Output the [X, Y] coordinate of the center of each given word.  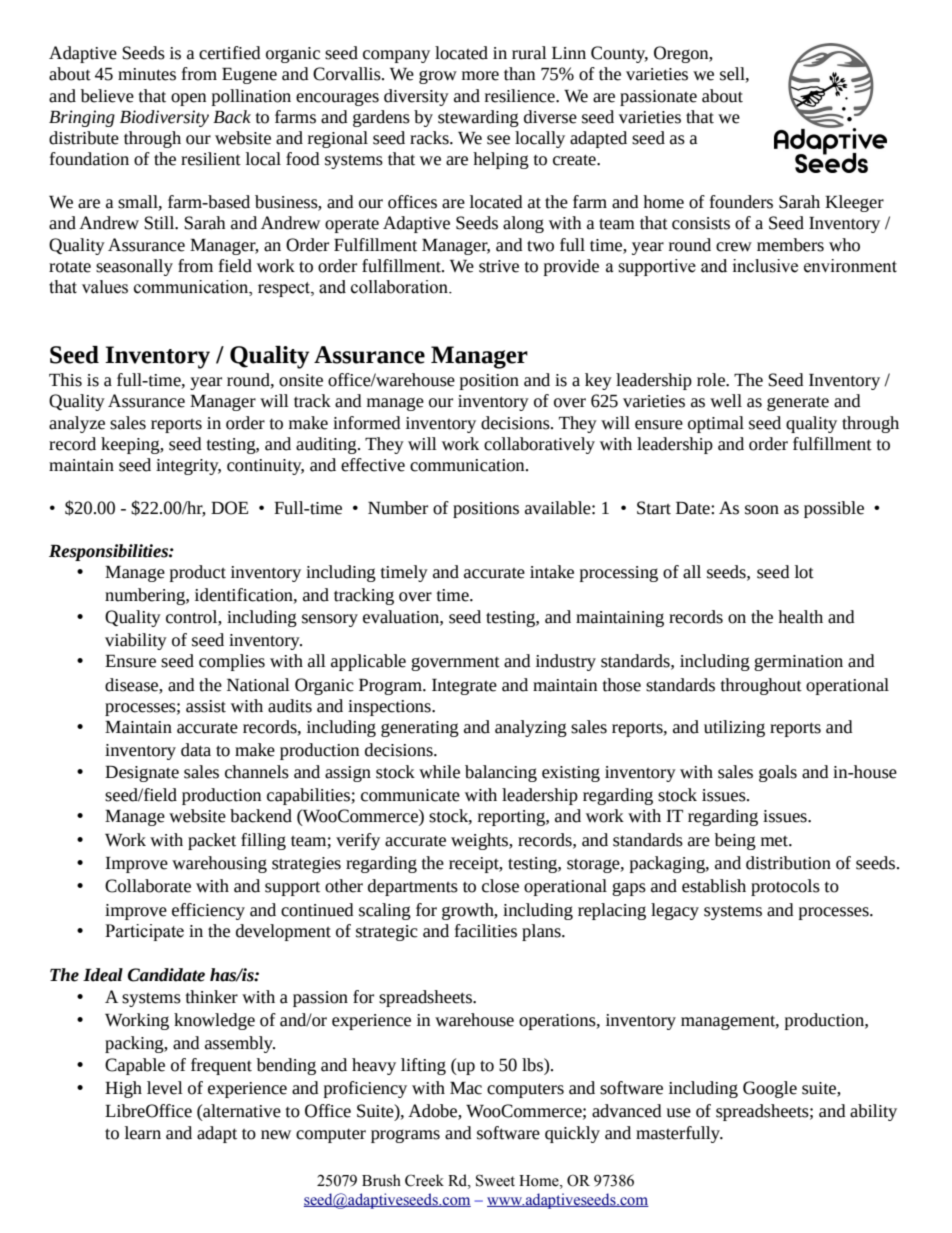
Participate [144, 932]
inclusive [765, 266]
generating [420, 729]
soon [762, 510]
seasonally [134, 267]
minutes [147, 74]
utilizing [734, 728]
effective [373, 465]
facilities [486, 931]
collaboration [400, 287]
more [480, 76]
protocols [785, 887]
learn [143, 1133]
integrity [188, 467]
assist [206, 706]
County [619, 54]
